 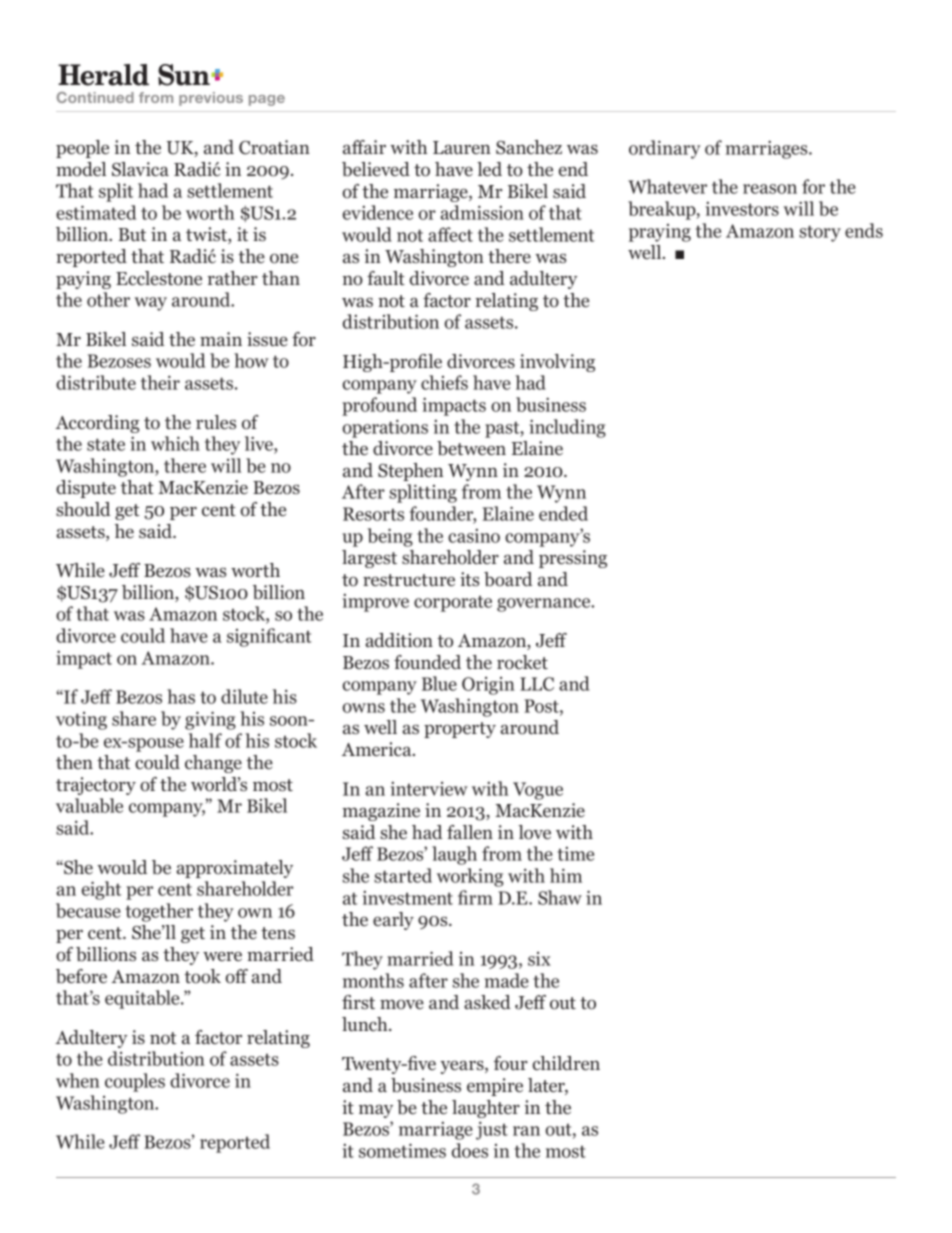 I want to click on including, so click(x=567, y=428).
